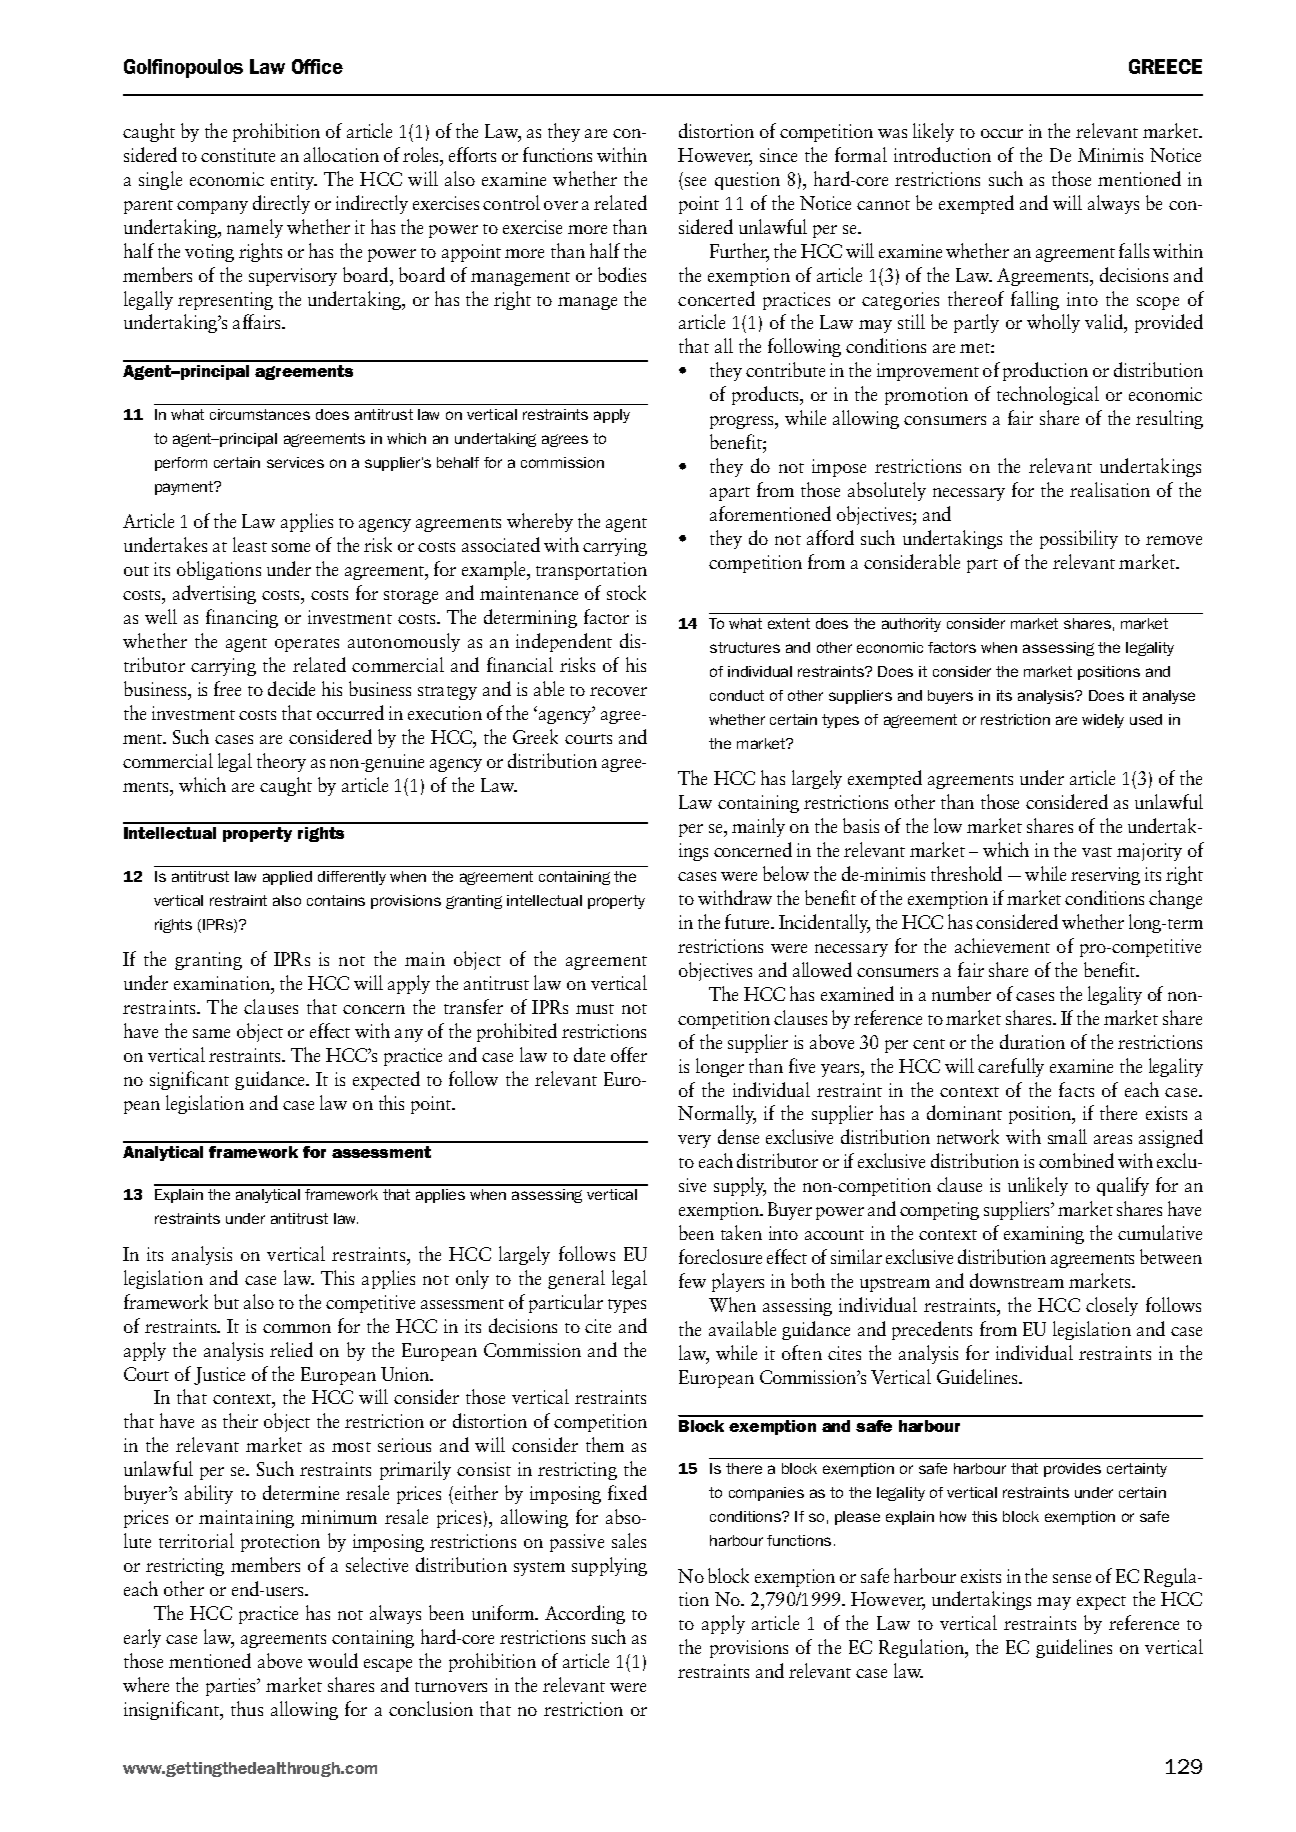  What do you see at coordinates (260, 414) in the image?
I see `circumstances` at bounding box center [260, 414].
